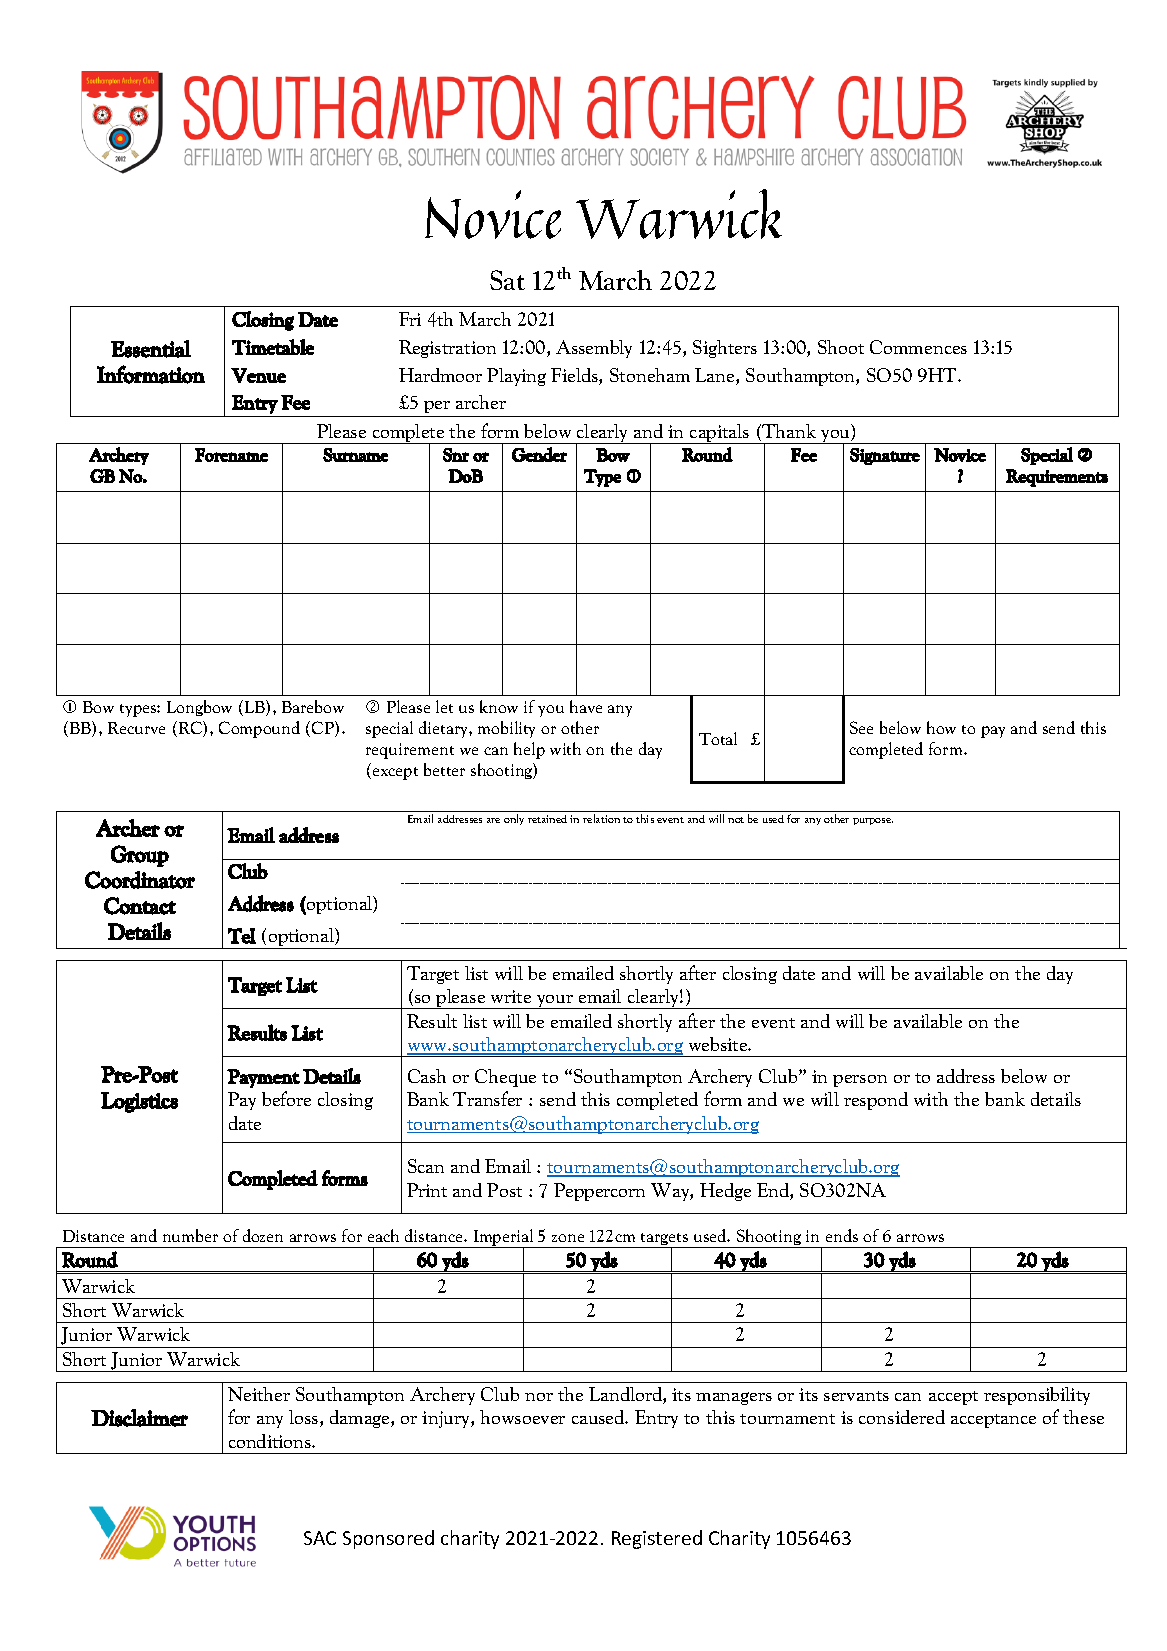 Image resolution: width=1167 pixels, height=1651 pixels. Describe the element at coordinates (918, 347) in the document. I see `Commences` at that location.
